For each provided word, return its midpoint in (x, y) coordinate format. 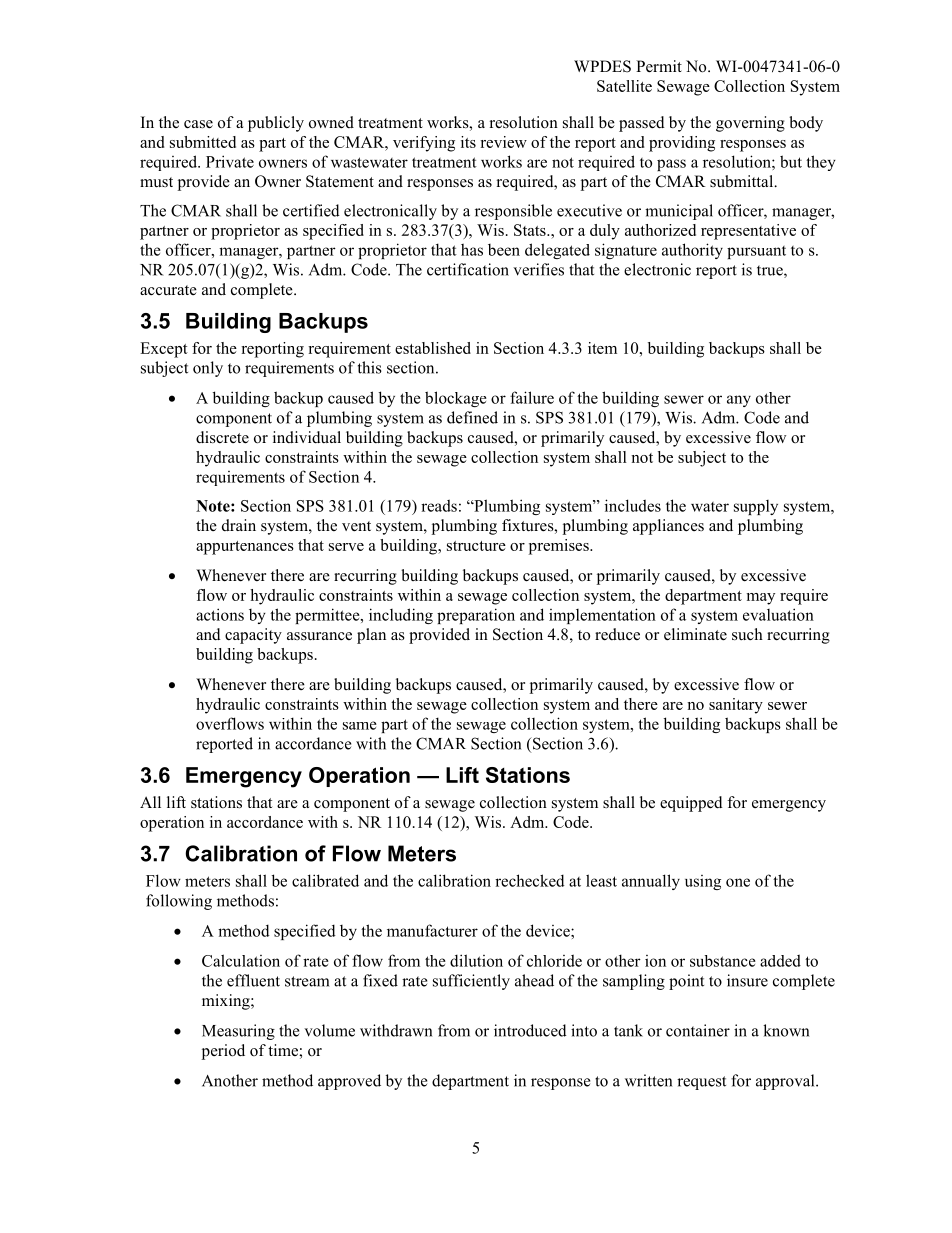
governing (750, 124)
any (739, 401)
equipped (691, 804)
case (198, 124)
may (761, 599)
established (433, 348)
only (208, 369)
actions (220, 614)
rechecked (530, 880)
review (503, 142)
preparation (476, 616)
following (179, 902)
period (223, 1052)
